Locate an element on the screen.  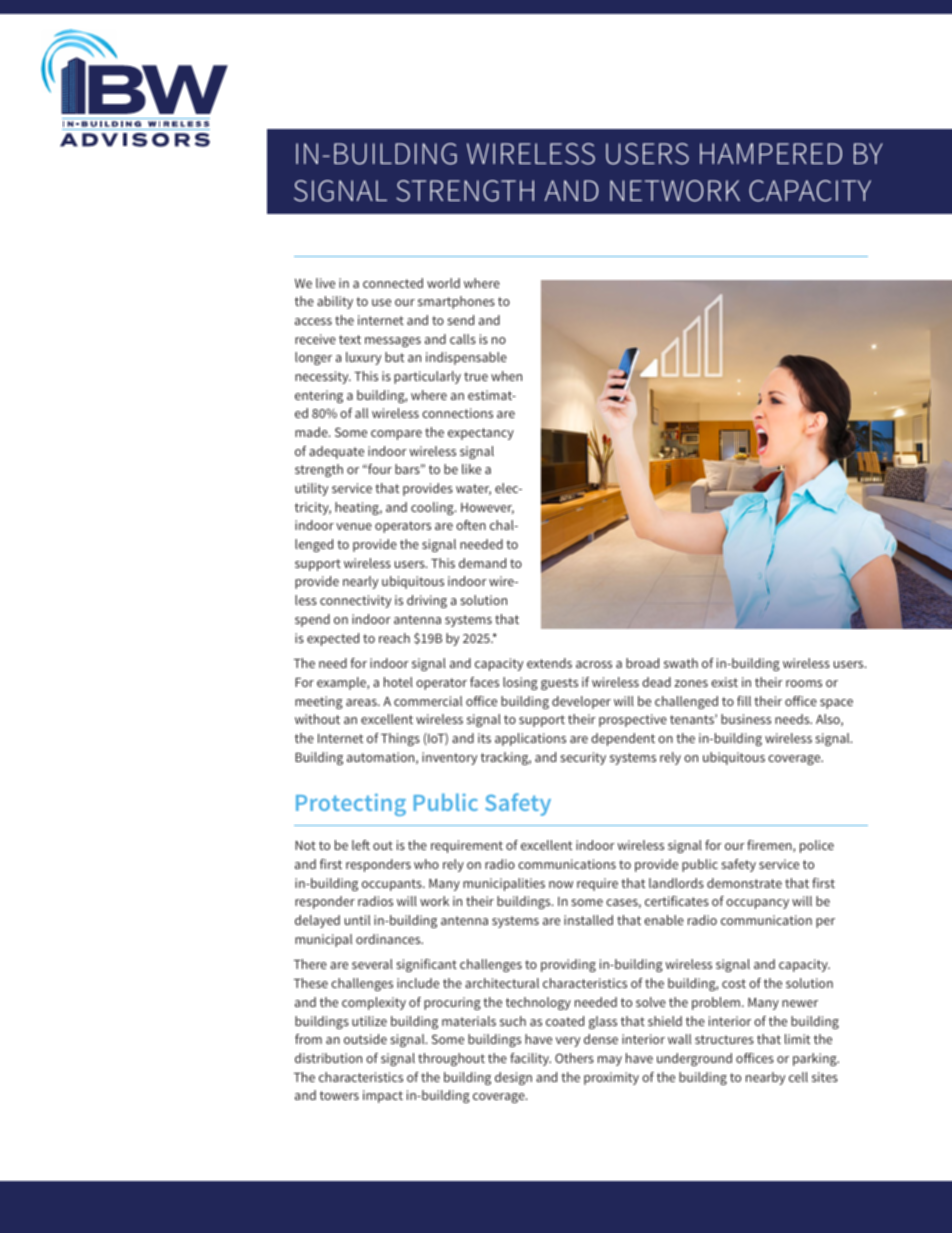
adequate is located at coordinates (336, 452).
